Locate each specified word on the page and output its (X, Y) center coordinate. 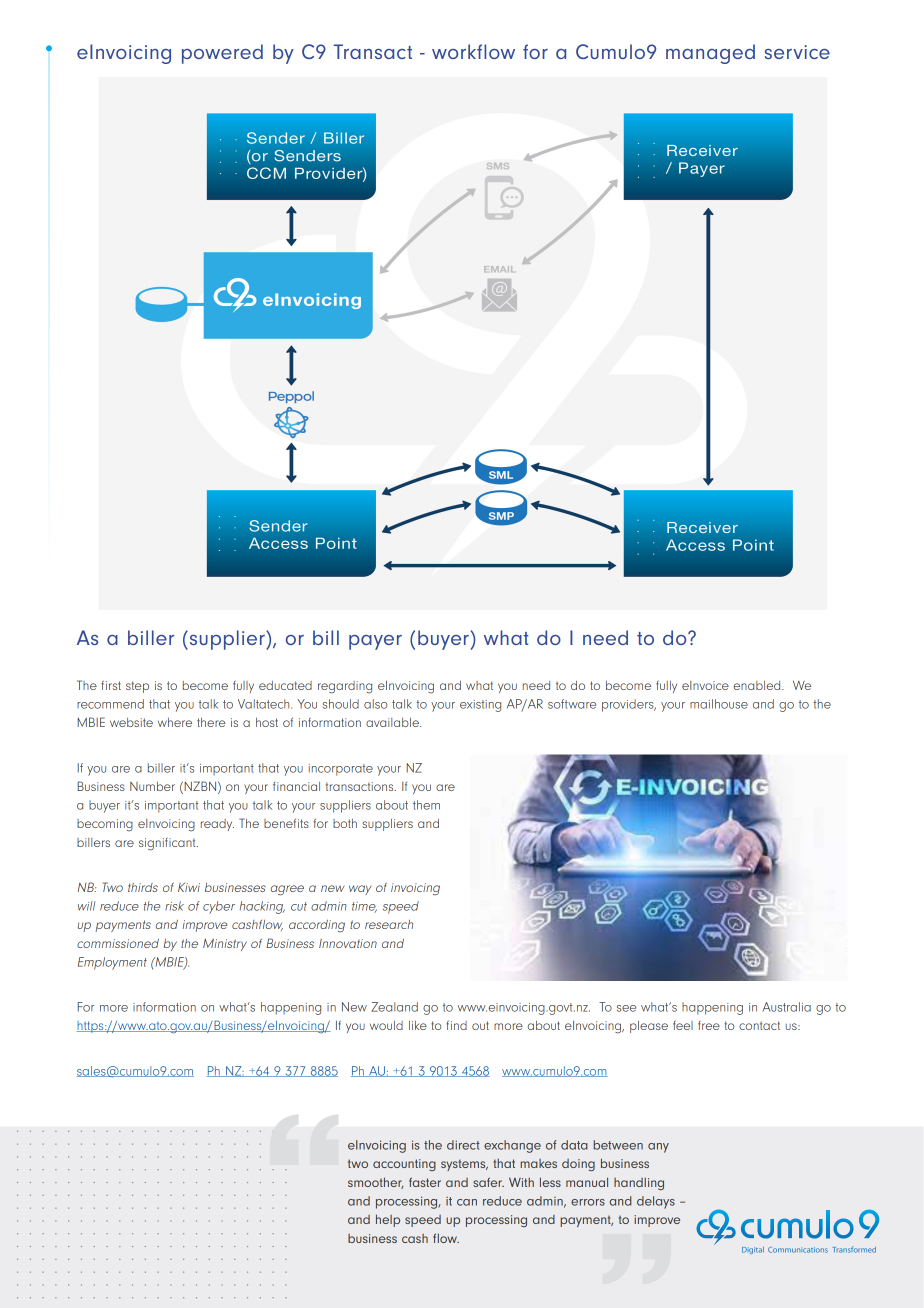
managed (710, 54)
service (797, 52)
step (137, 687)
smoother (376, 1183)
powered (222, 54)
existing (480, 706)
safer (488, 1182)
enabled (758, 685)
